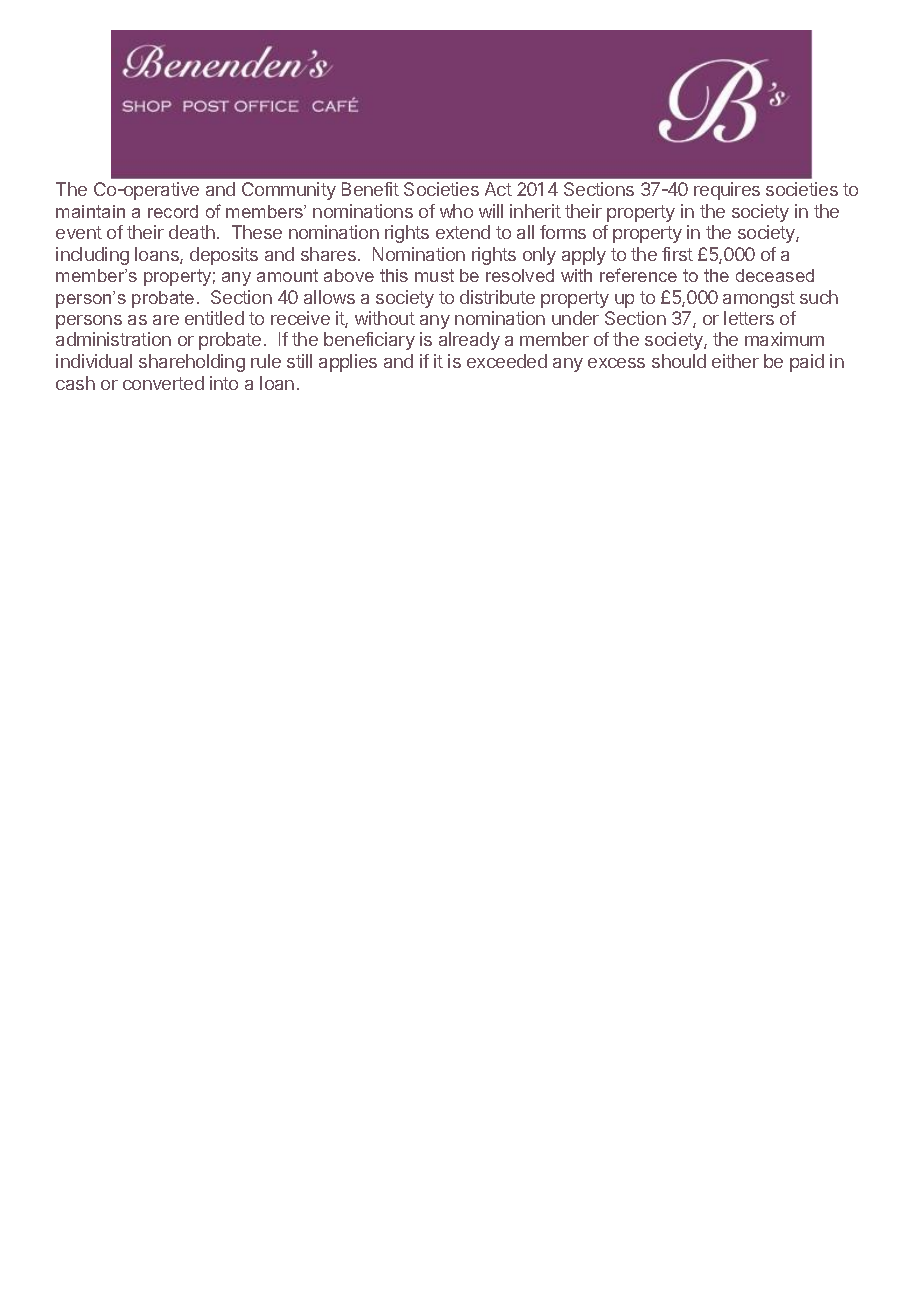  I want to click on Community, so click(289, 191).
